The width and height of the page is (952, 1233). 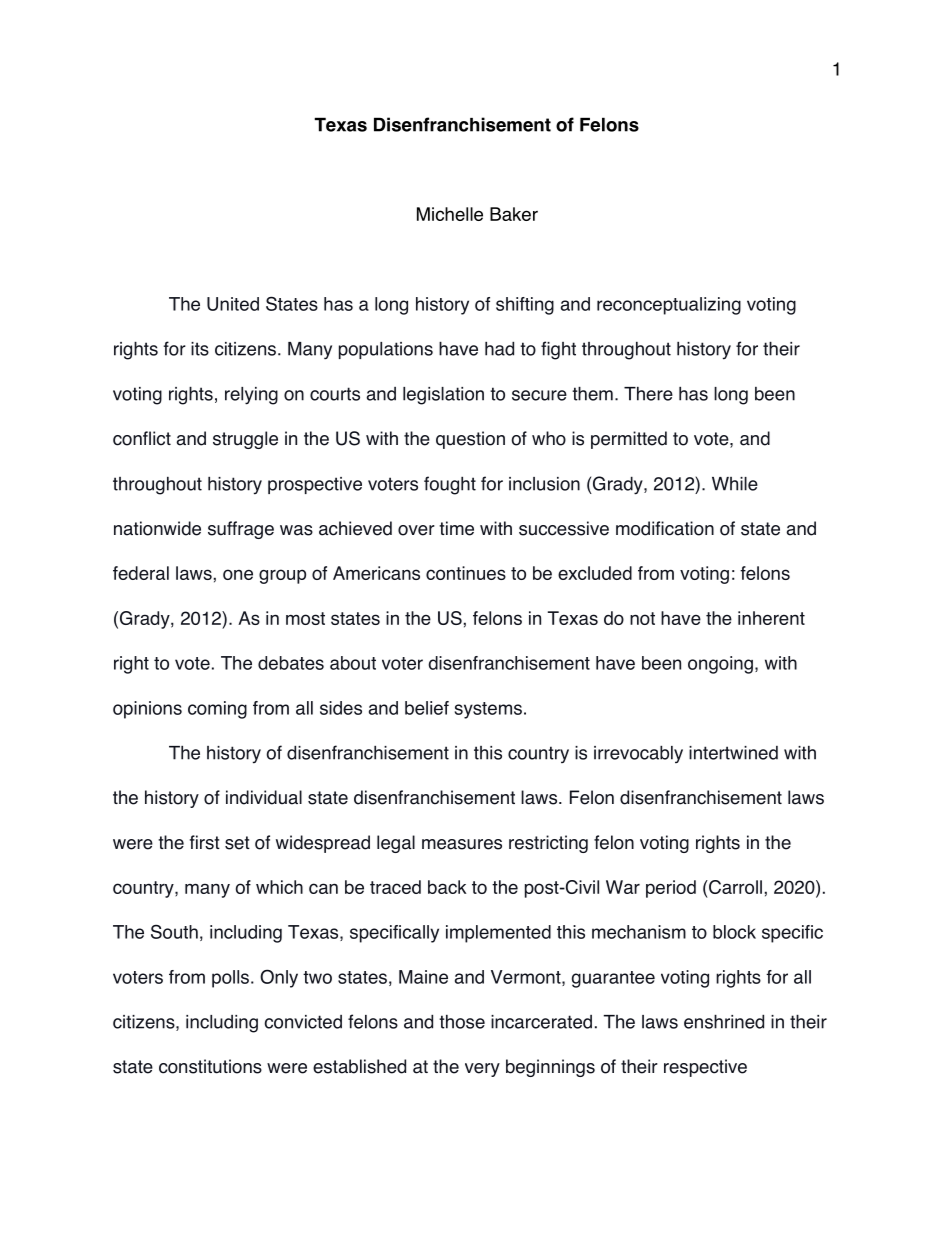 What do you see at coordinates (264, 797) in the page?
I see `individual` at bounding box center [264, 797].
